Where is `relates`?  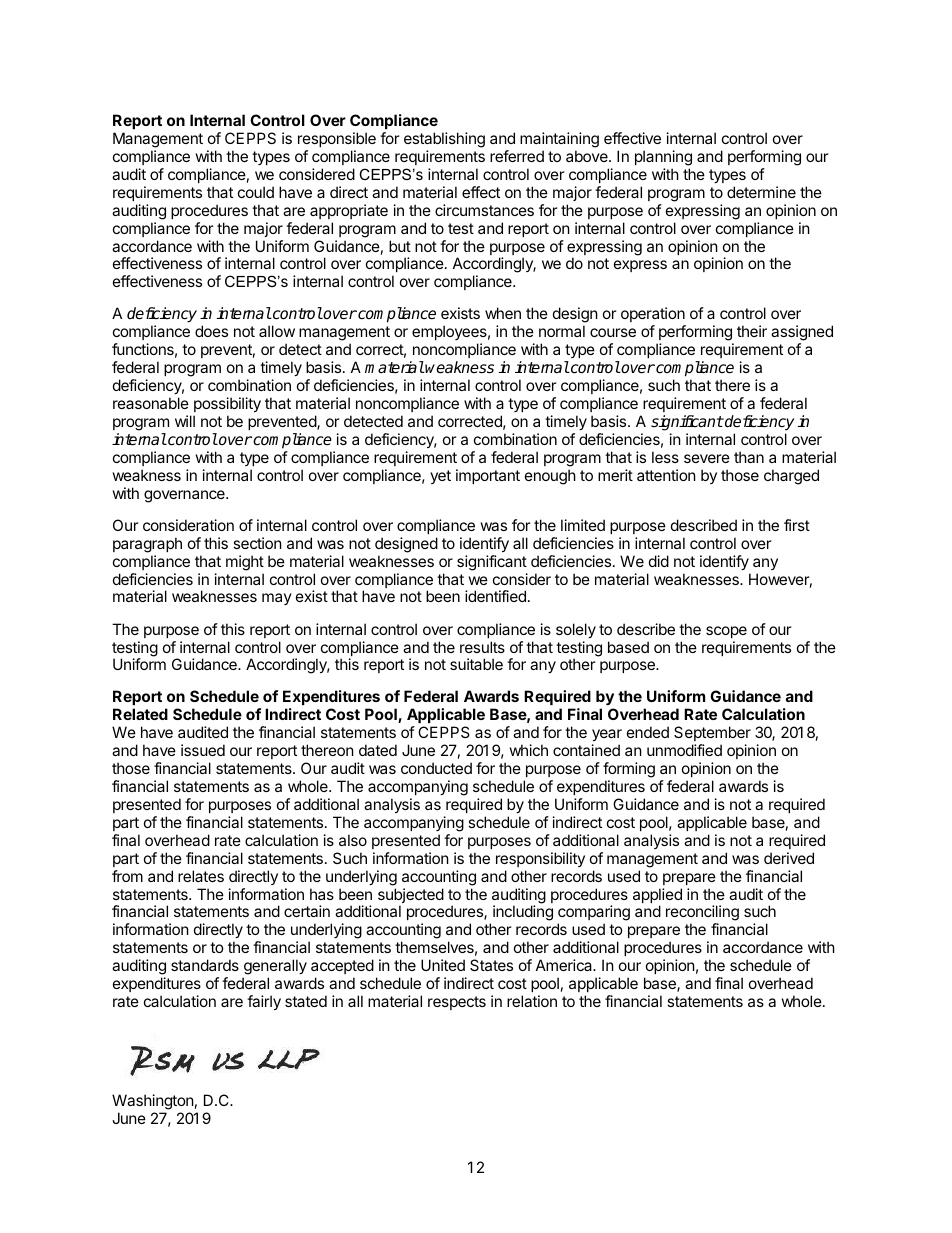
relates is located at coordinates (201, 876).
